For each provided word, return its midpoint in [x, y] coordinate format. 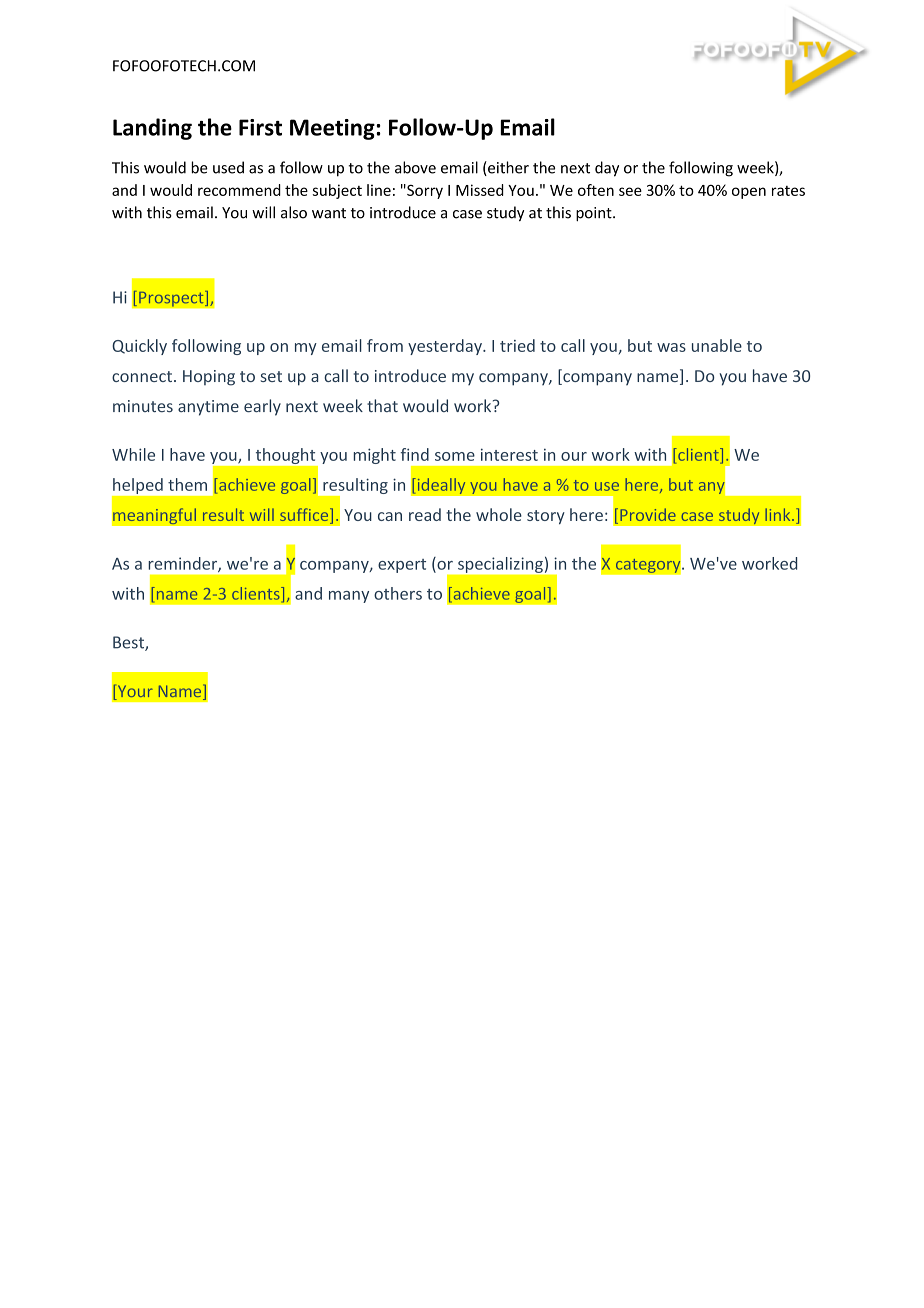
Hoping [209, 378]
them [187, 484]
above [415, 167]
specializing [500, 565]
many [349, 597]
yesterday [446, 347]
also [294, 212]
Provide [648, 514]
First [260, 127]
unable [717, 345]
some [455, 456]
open [749, 193]
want [329, 213]
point [595, 214]
